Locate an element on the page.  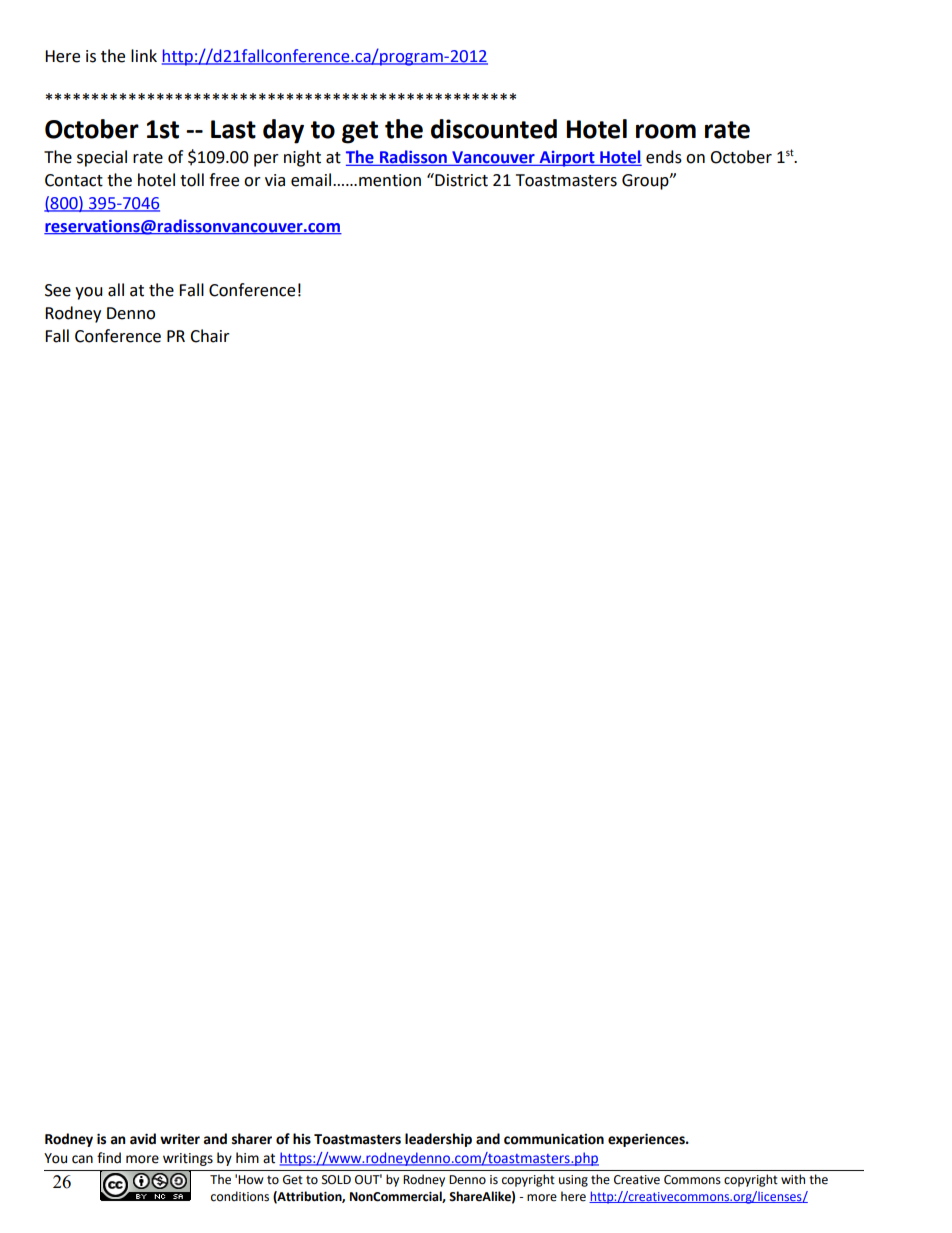
room is located at coordinates (666, 131).
